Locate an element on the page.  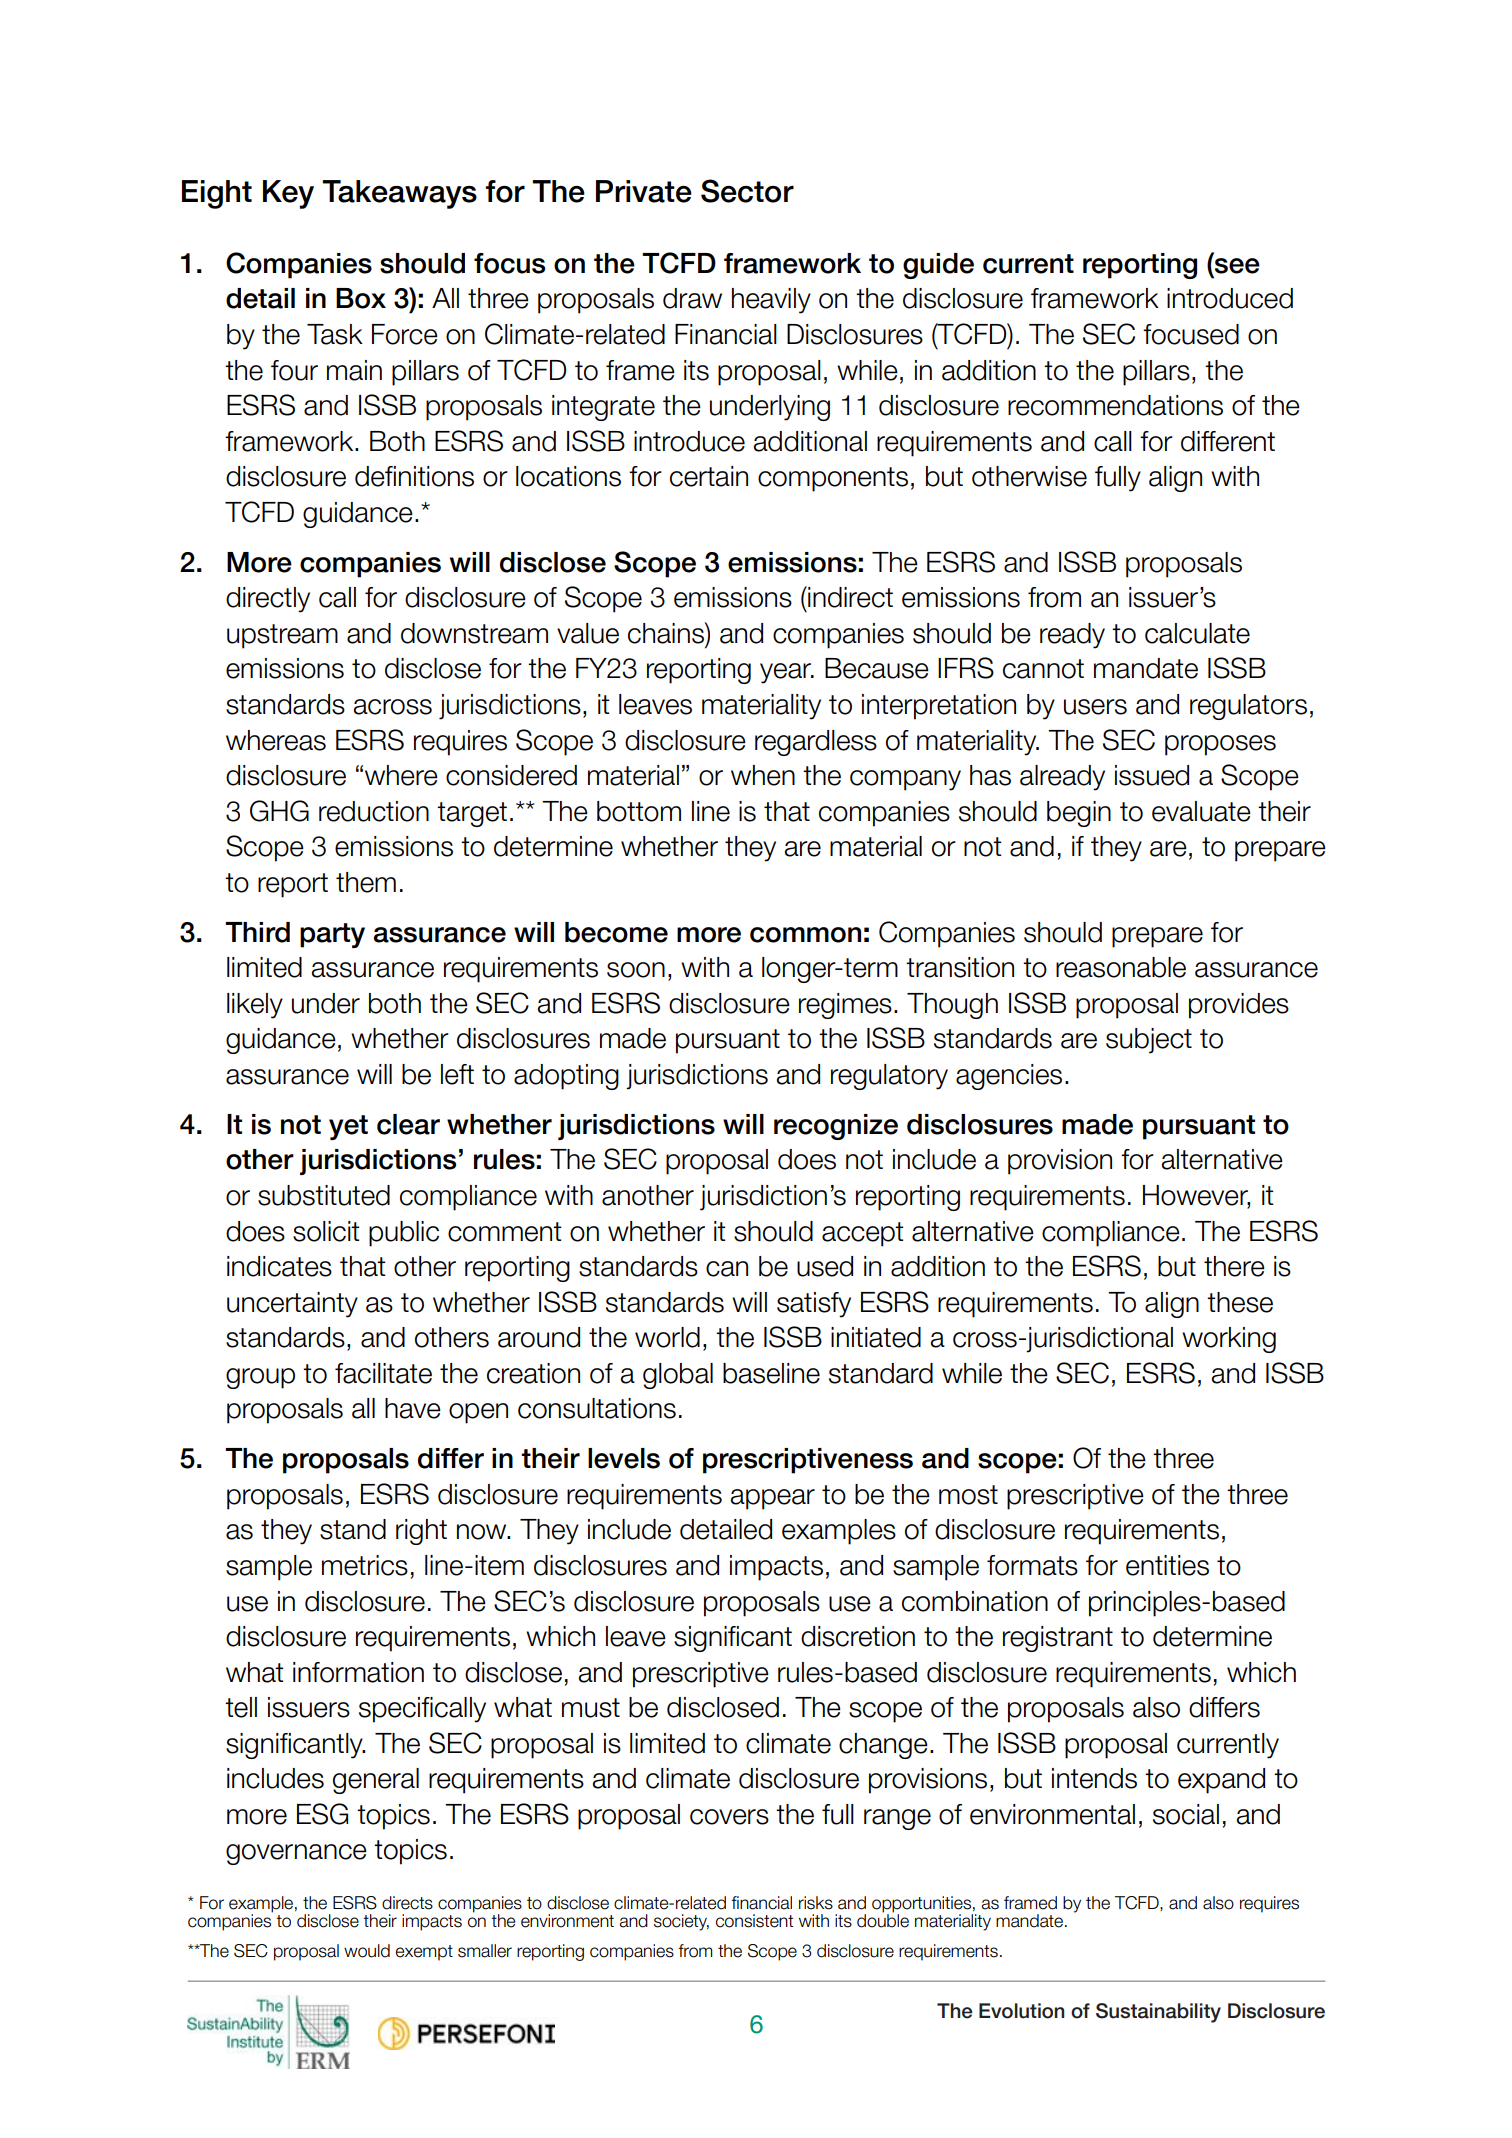
working is located at coordinates (1229, 1340).
